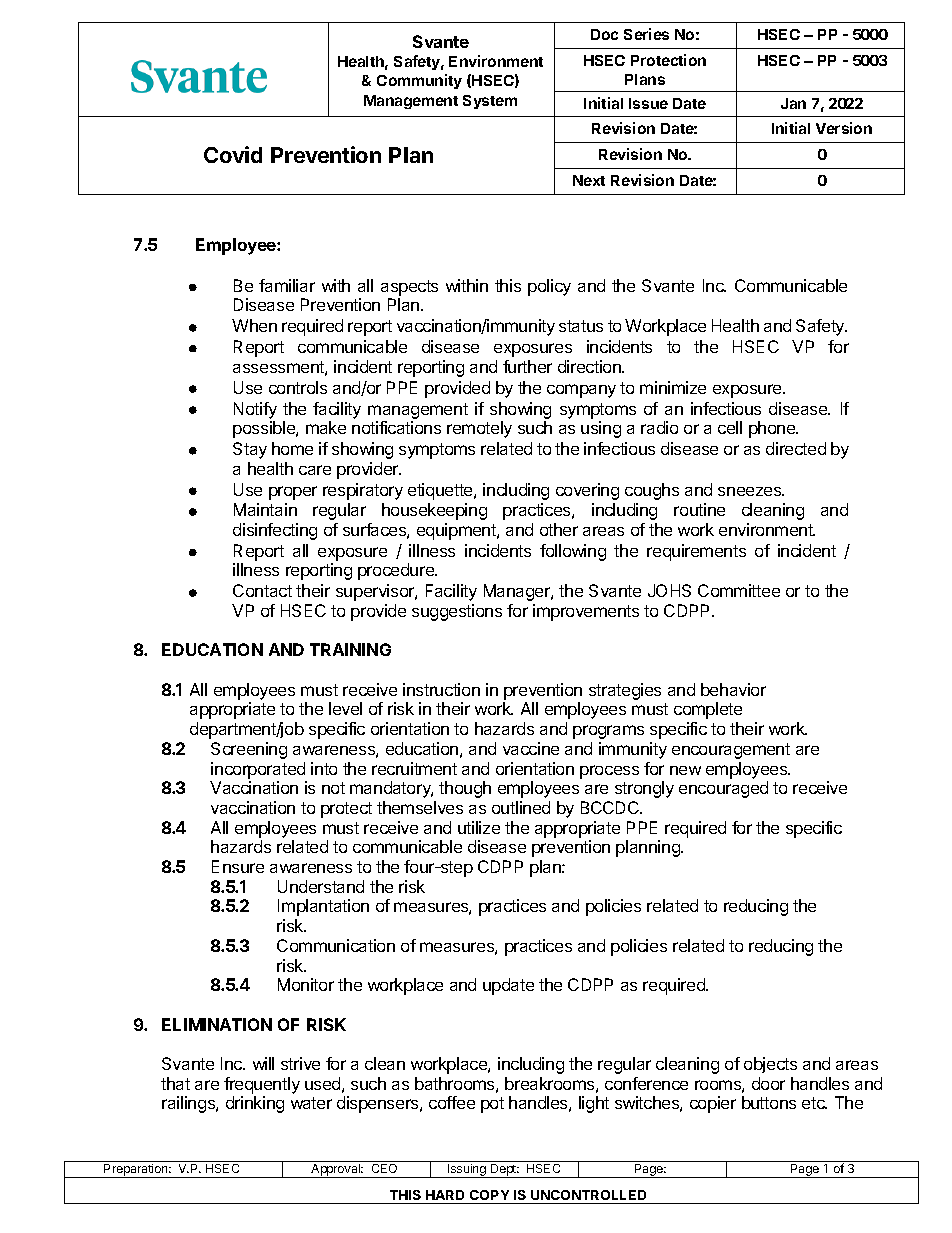 This page has width=952, height=1233. What do you see at coordinates (739, 590) in the page?
I see `Committee` at bounding box center [739, 590].
